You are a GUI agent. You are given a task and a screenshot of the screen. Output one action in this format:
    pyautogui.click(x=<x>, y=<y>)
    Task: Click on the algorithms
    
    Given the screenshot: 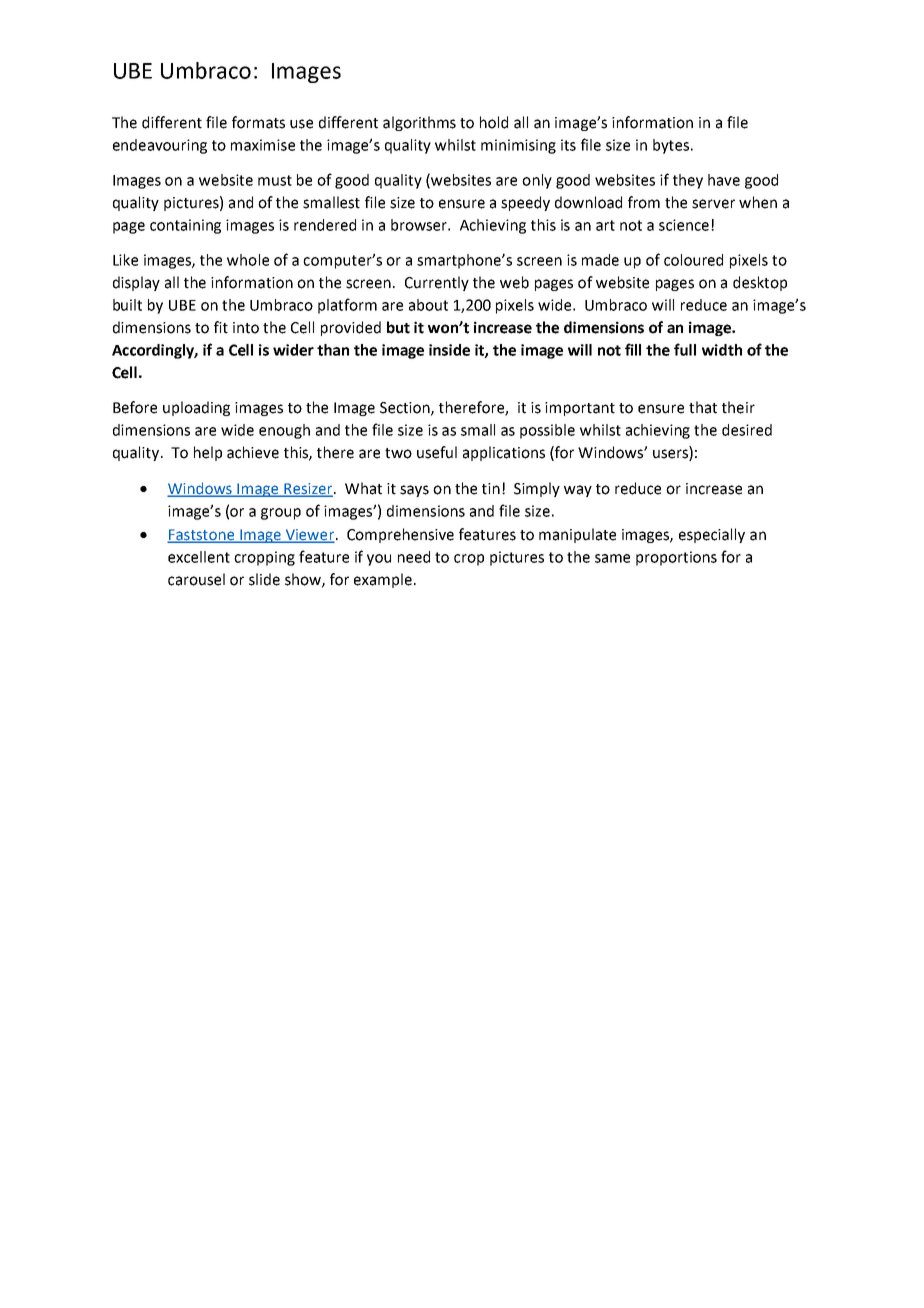 What is the action you would take?
    pyautogui.click(x=419, y=123)
